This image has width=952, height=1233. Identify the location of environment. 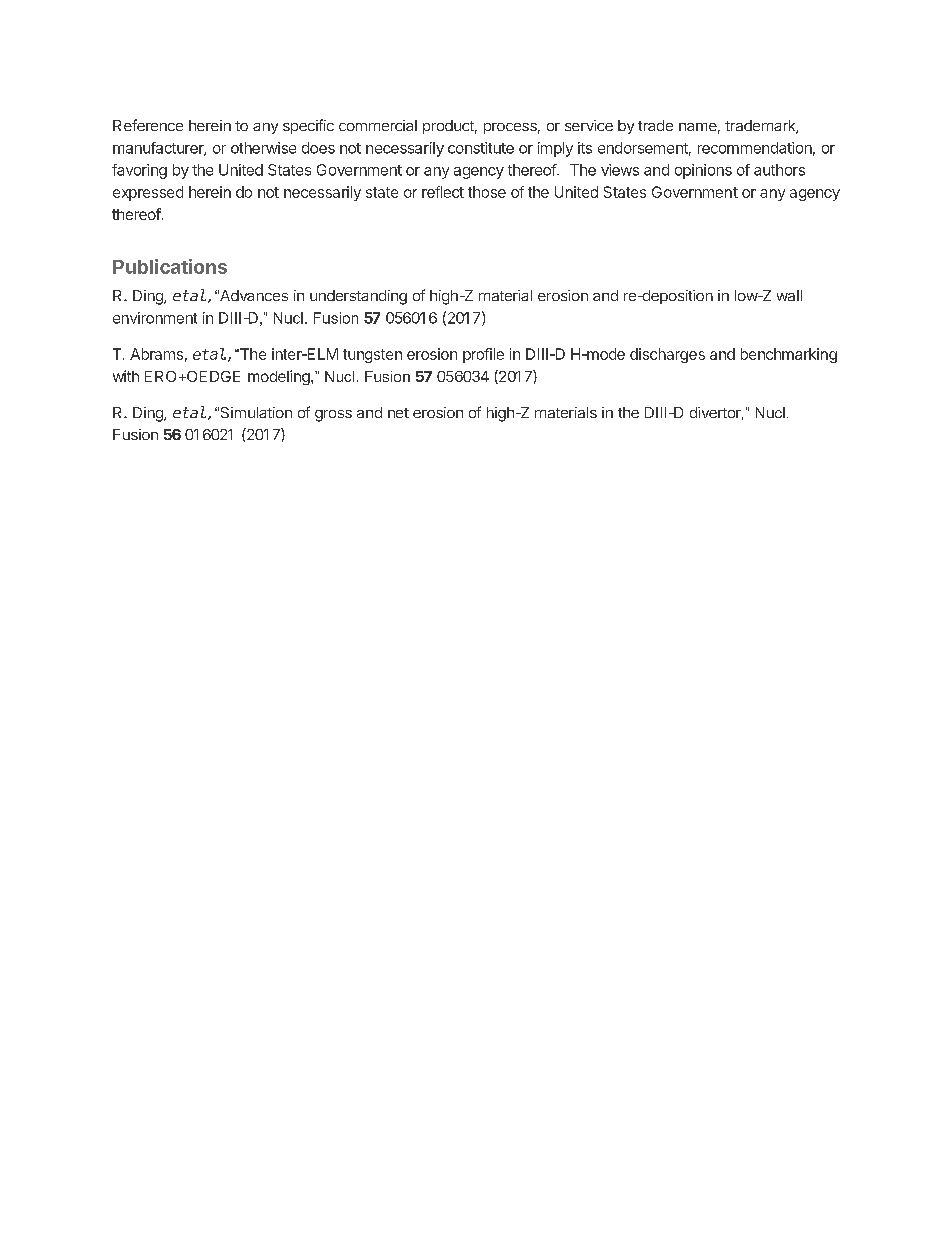
(155, 318).
